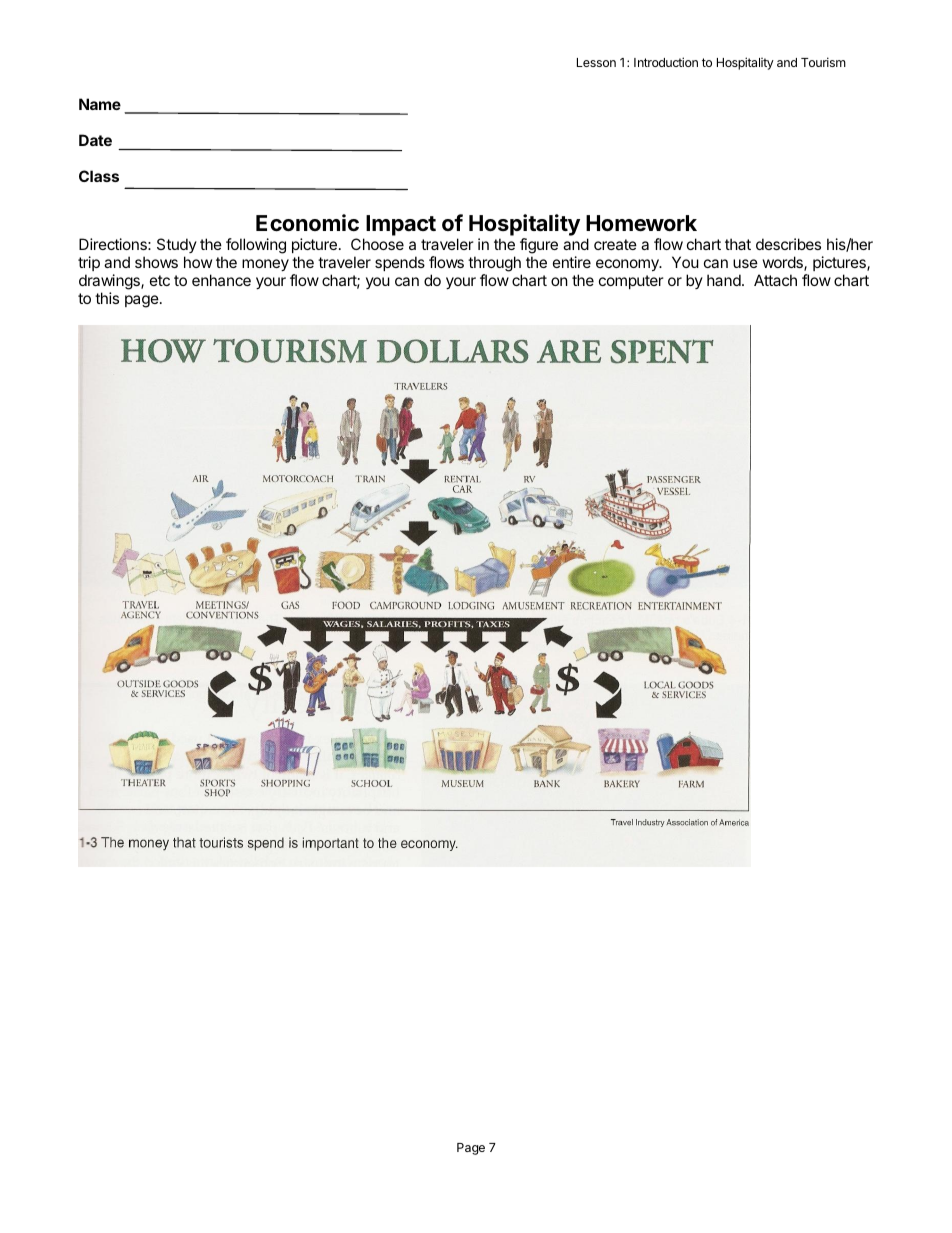 This page has height=1233, width=952. What do you see at coordinates (99, 176) in the page?
I see `Class` at bounding box center [99, 176].
